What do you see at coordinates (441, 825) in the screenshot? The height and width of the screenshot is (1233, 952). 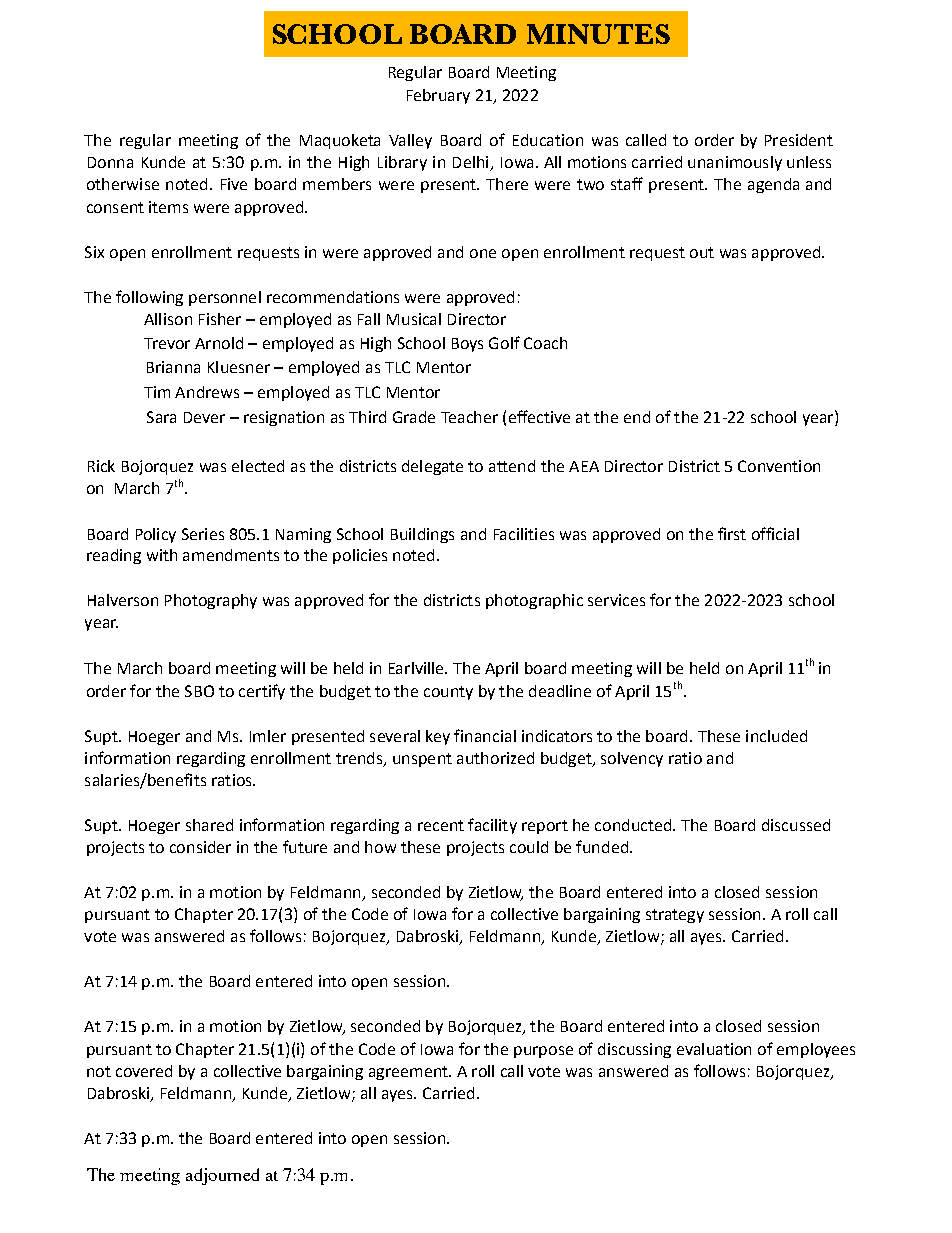 I see `recent` at bounding box center [441, 825].
